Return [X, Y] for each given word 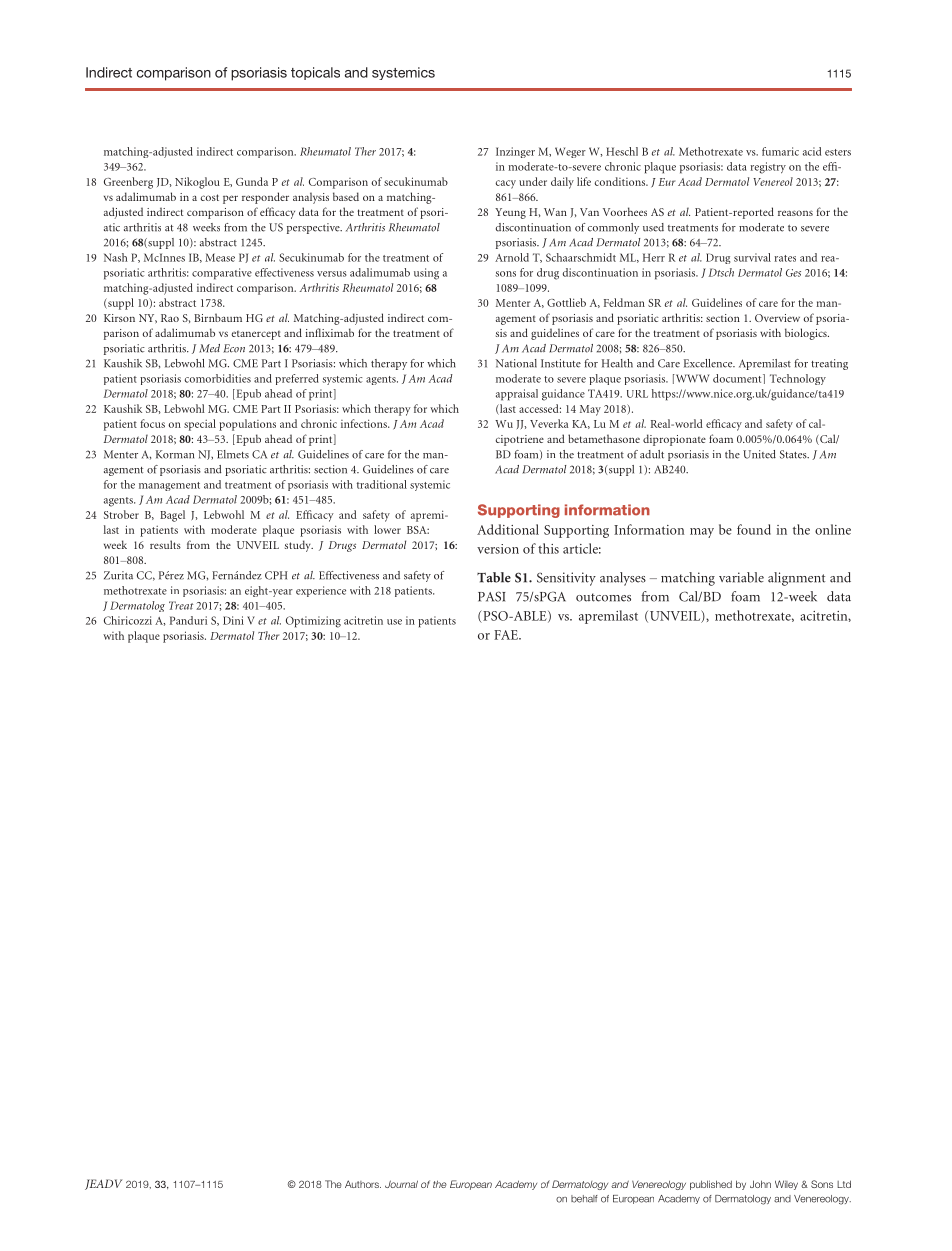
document [738, 378]
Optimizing [313, 622]
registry [768, 168]
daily [562, 183]
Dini [233, 620]
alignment [797, 579]
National [516, 363]
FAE [507, 635]
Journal [401, 1184]
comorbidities [218, 378]
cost [209, 197]
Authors [363, 1184]
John [760, 1184]
